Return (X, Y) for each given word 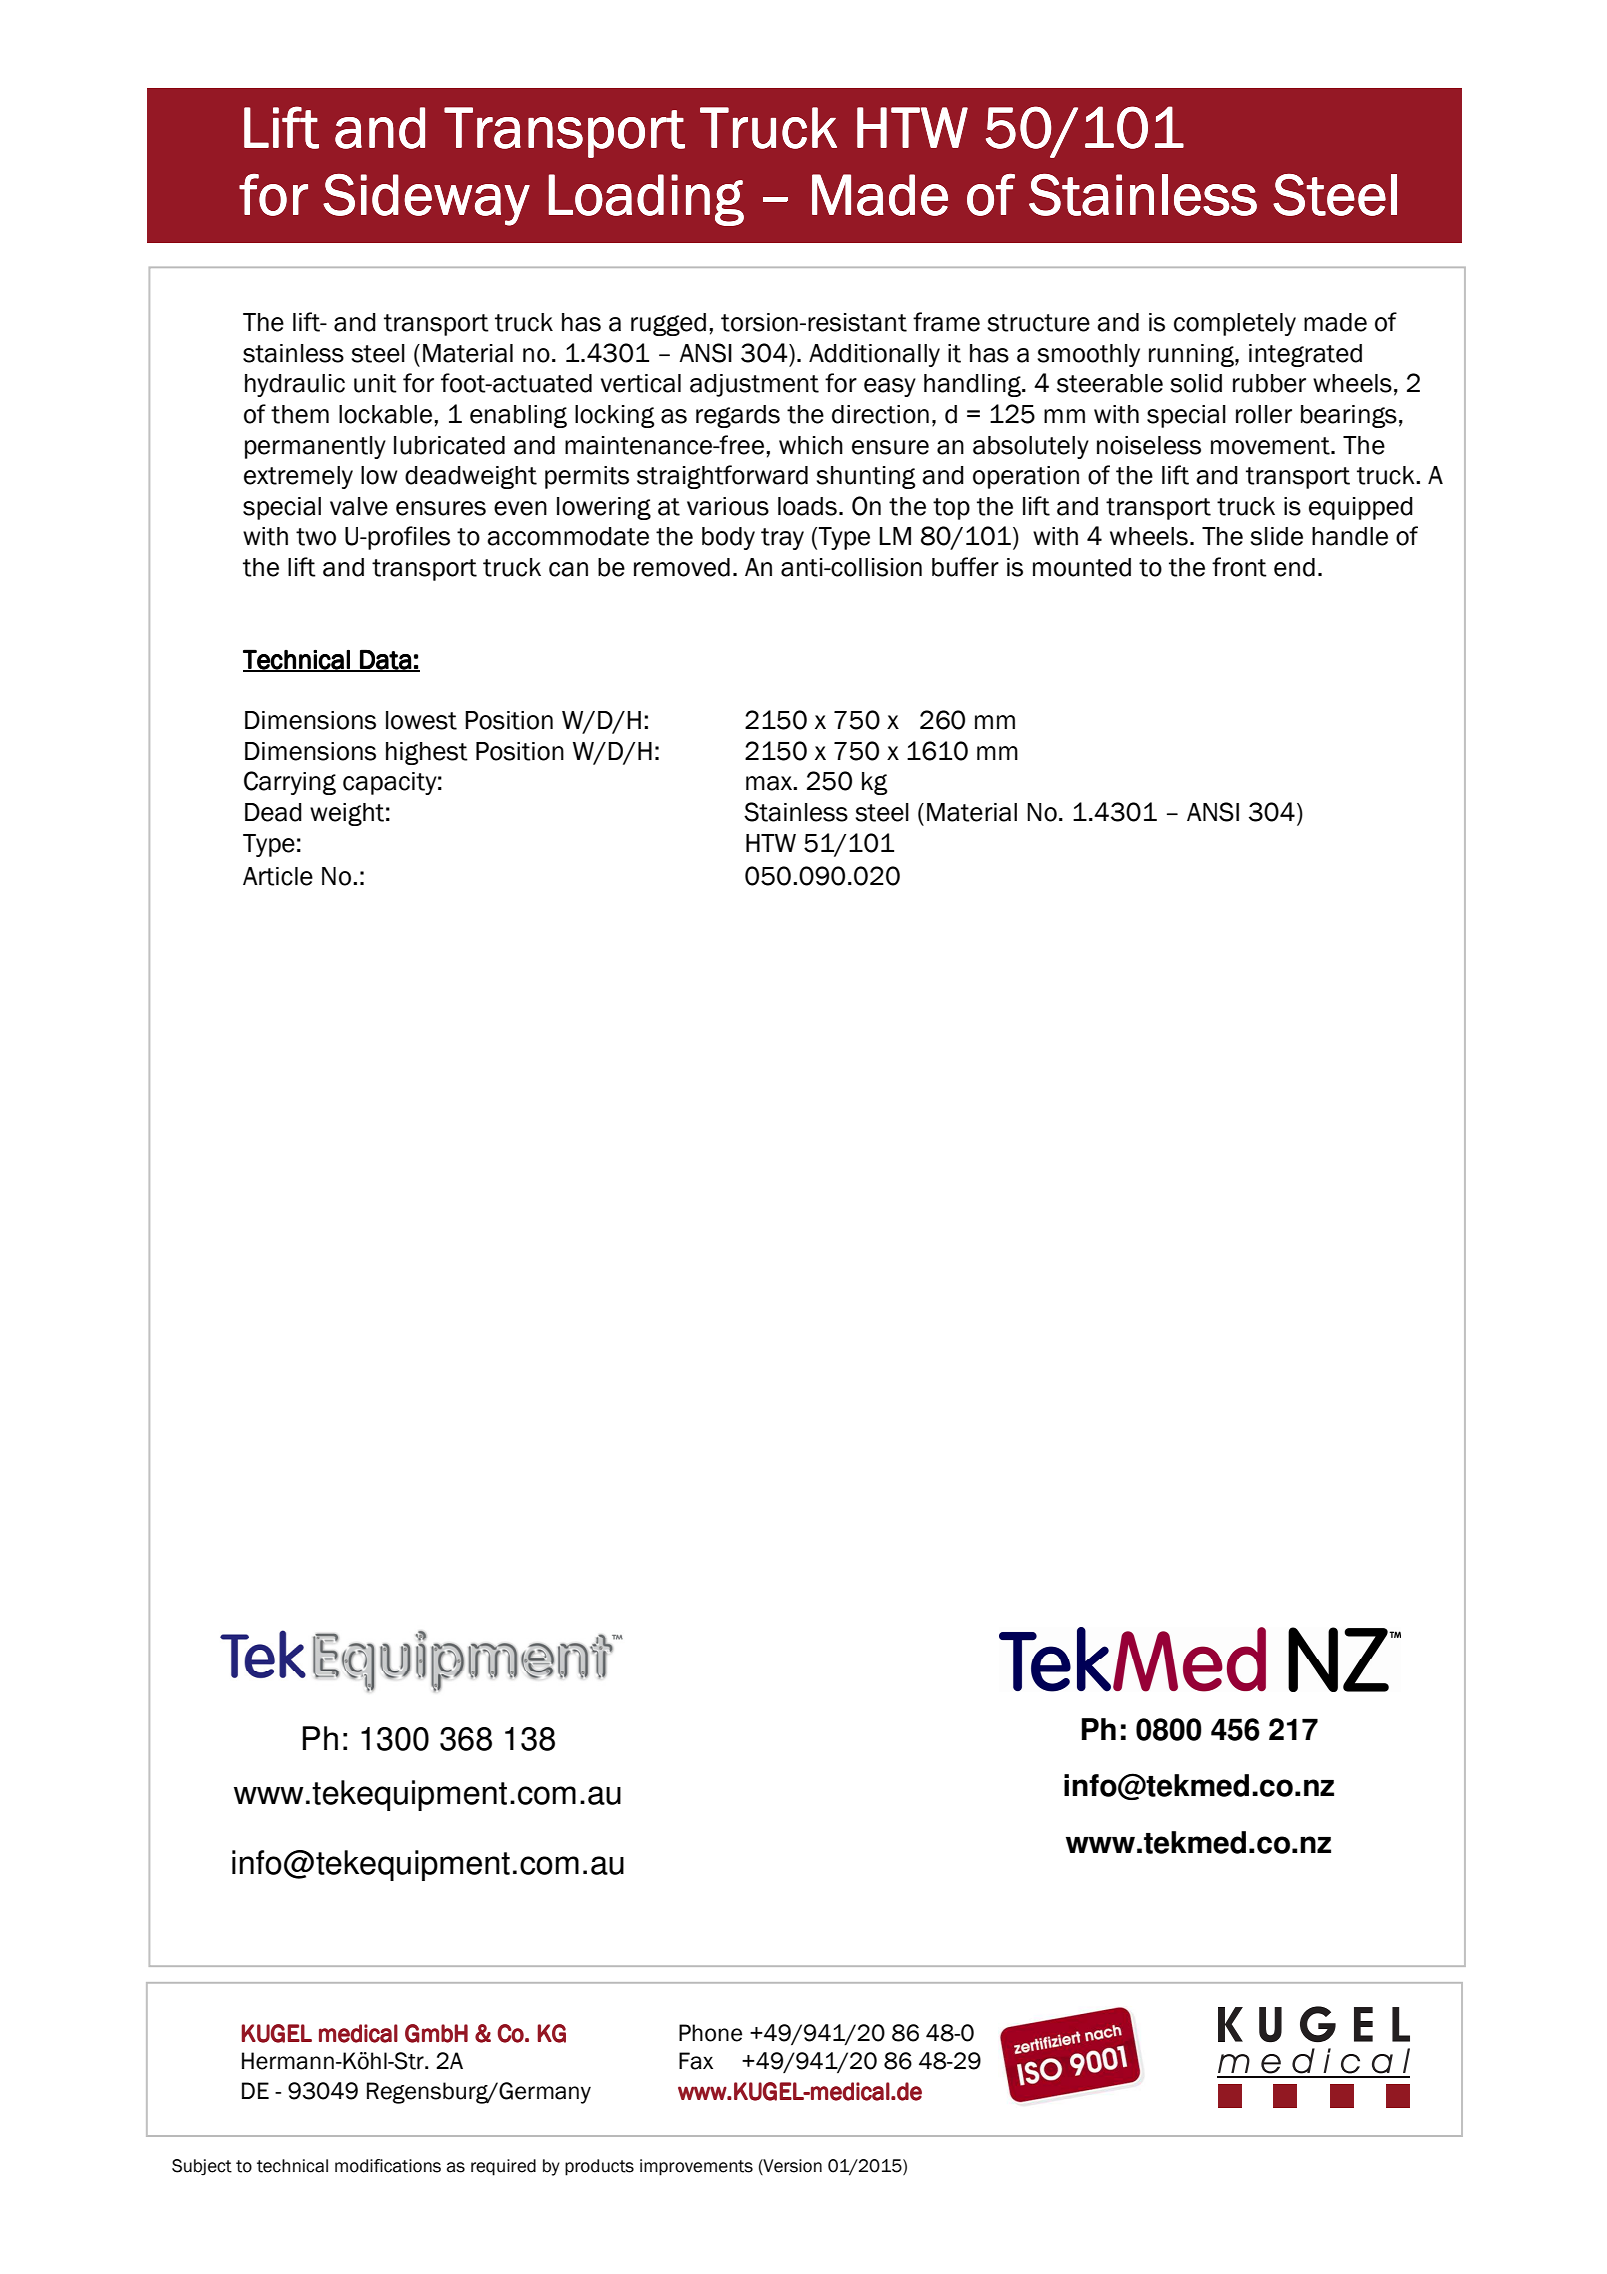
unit (375, 383)
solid (1196, 383)
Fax (696, 2061)
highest (427, 753)
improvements (696, 2167)
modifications (388, 2166)
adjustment (754, 385)
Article (278, 876)
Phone (710, 2033)
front (1239, 567)
